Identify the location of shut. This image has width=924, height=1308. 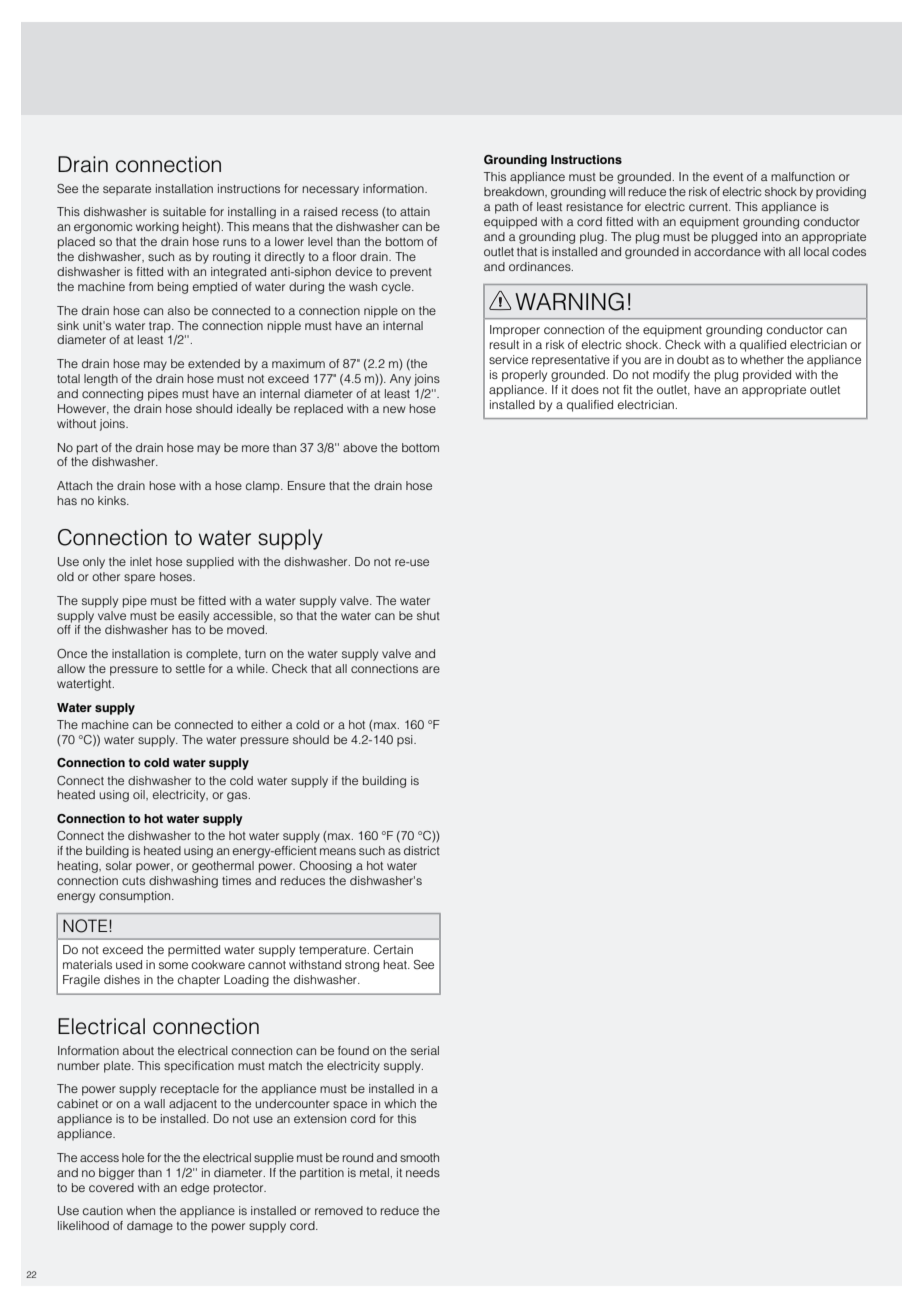
(428, 615).
